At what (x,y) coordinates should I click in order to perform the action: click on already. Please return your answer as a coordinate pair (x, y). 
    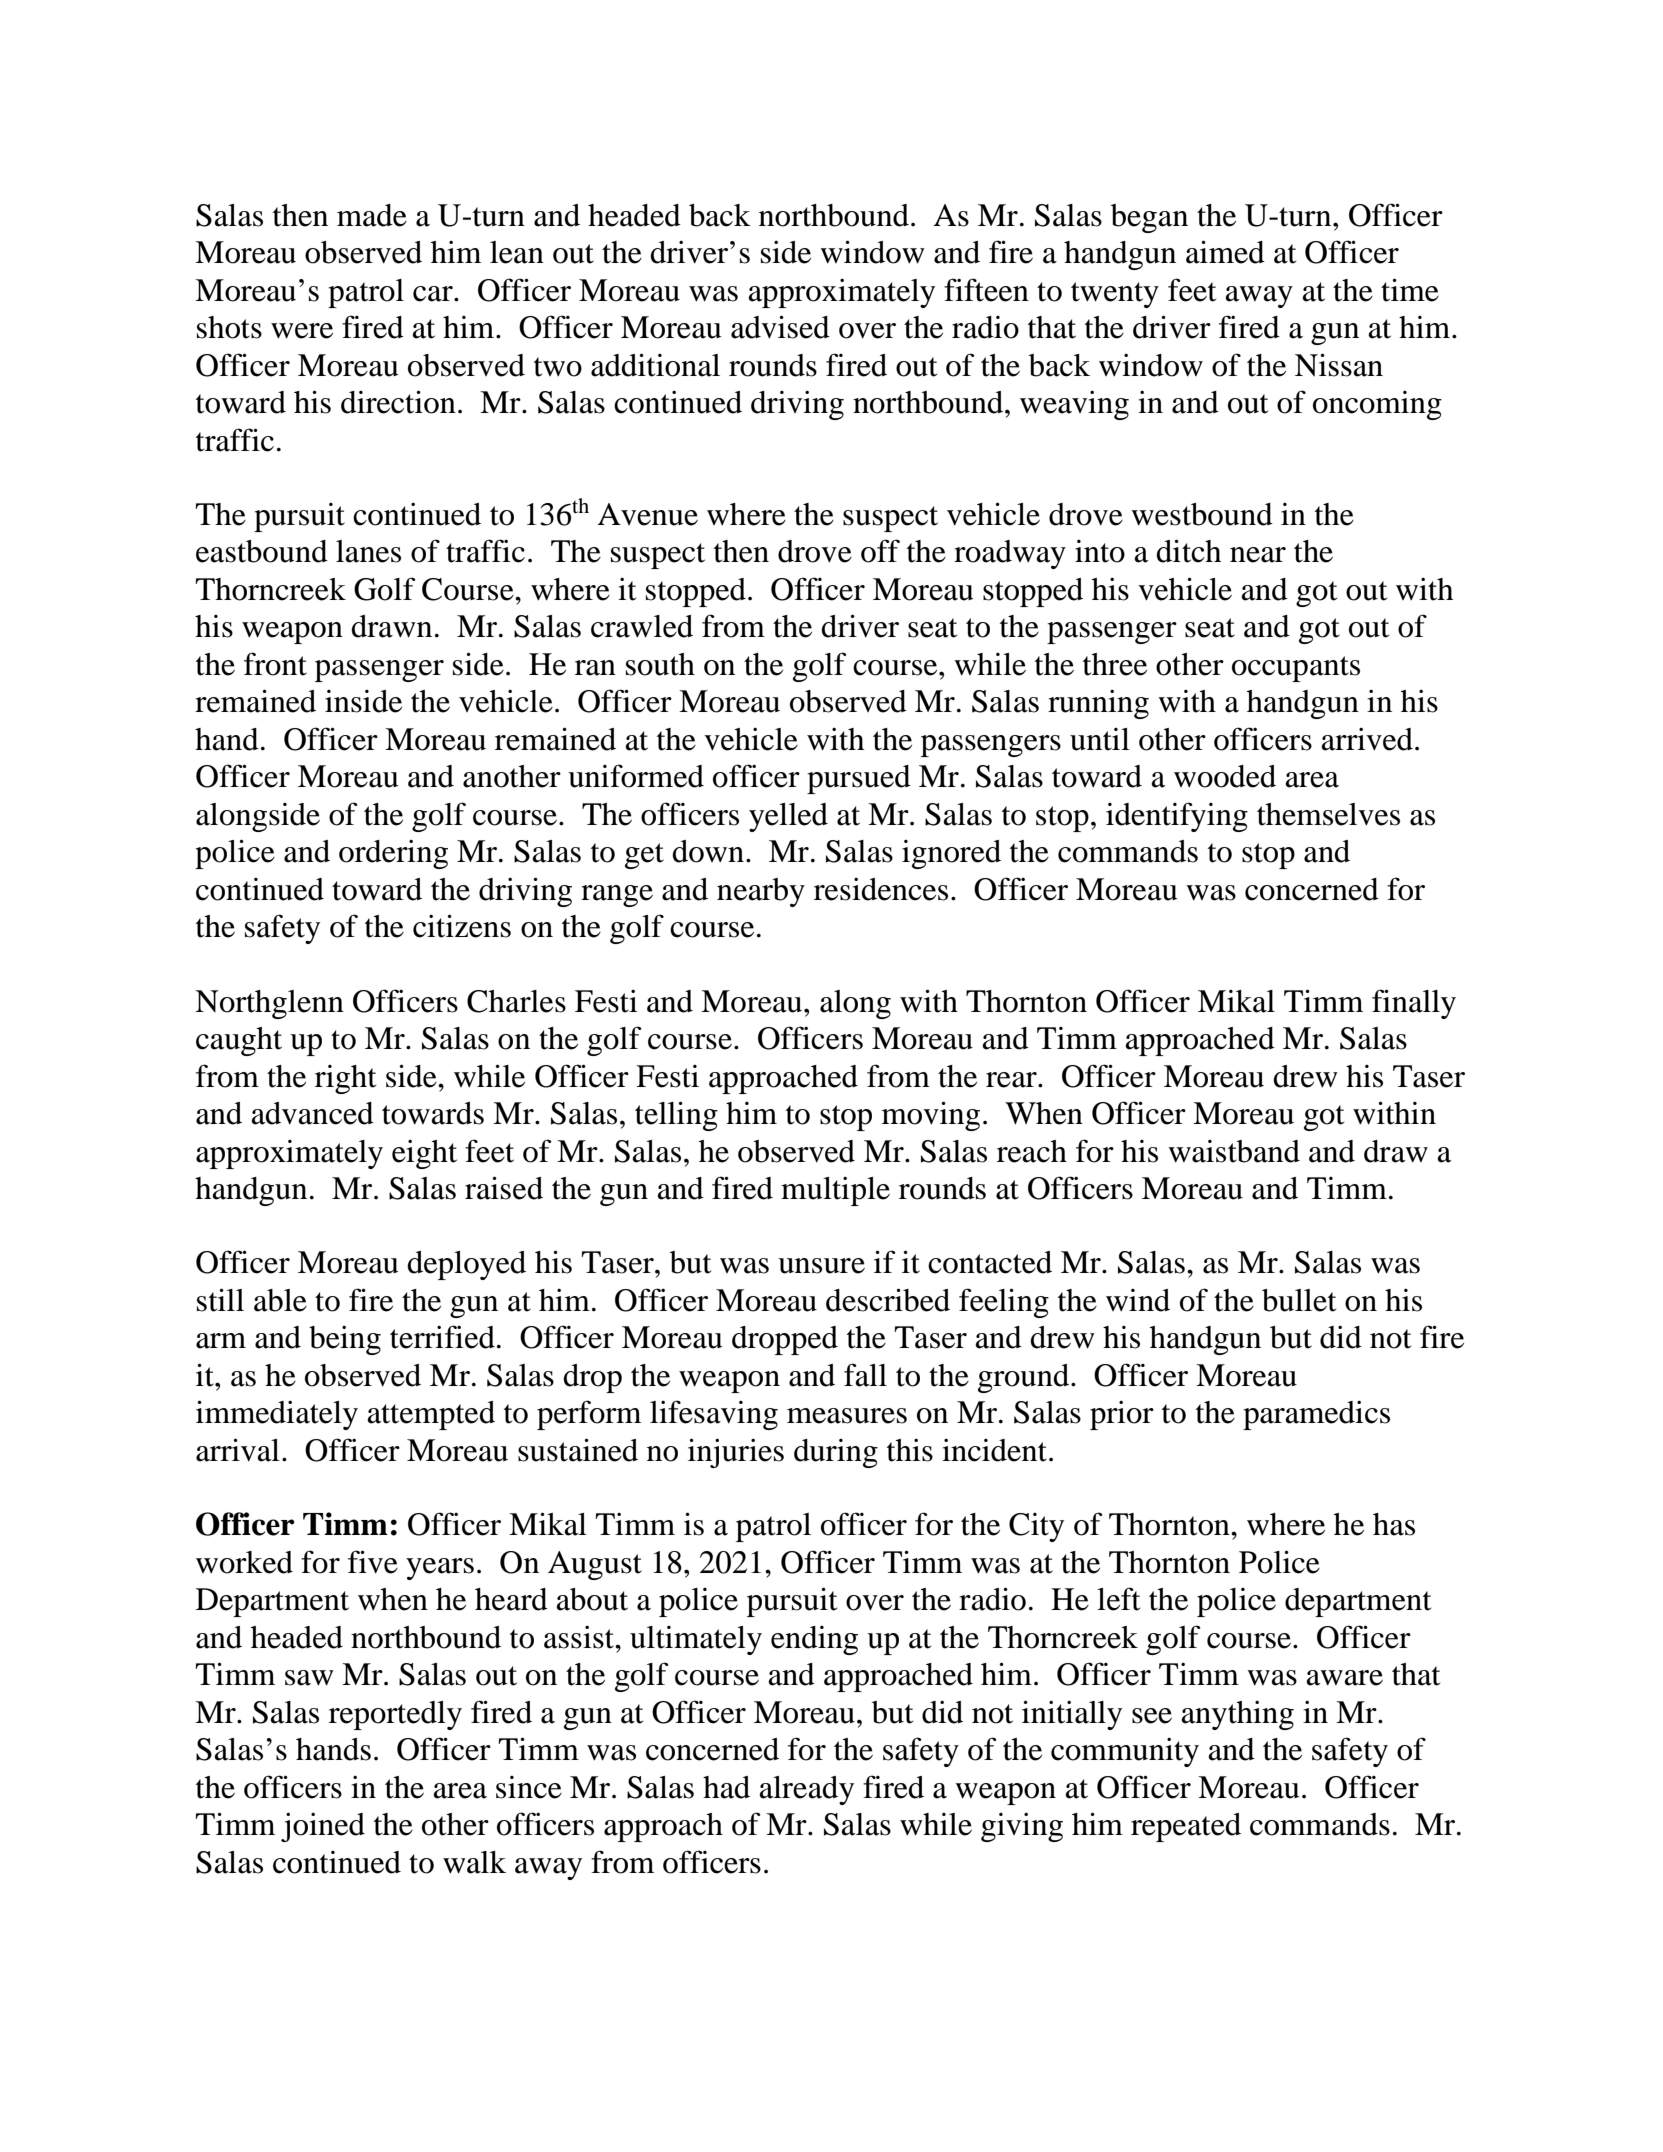
    Looking at the image, I should click on (806, 1790).
